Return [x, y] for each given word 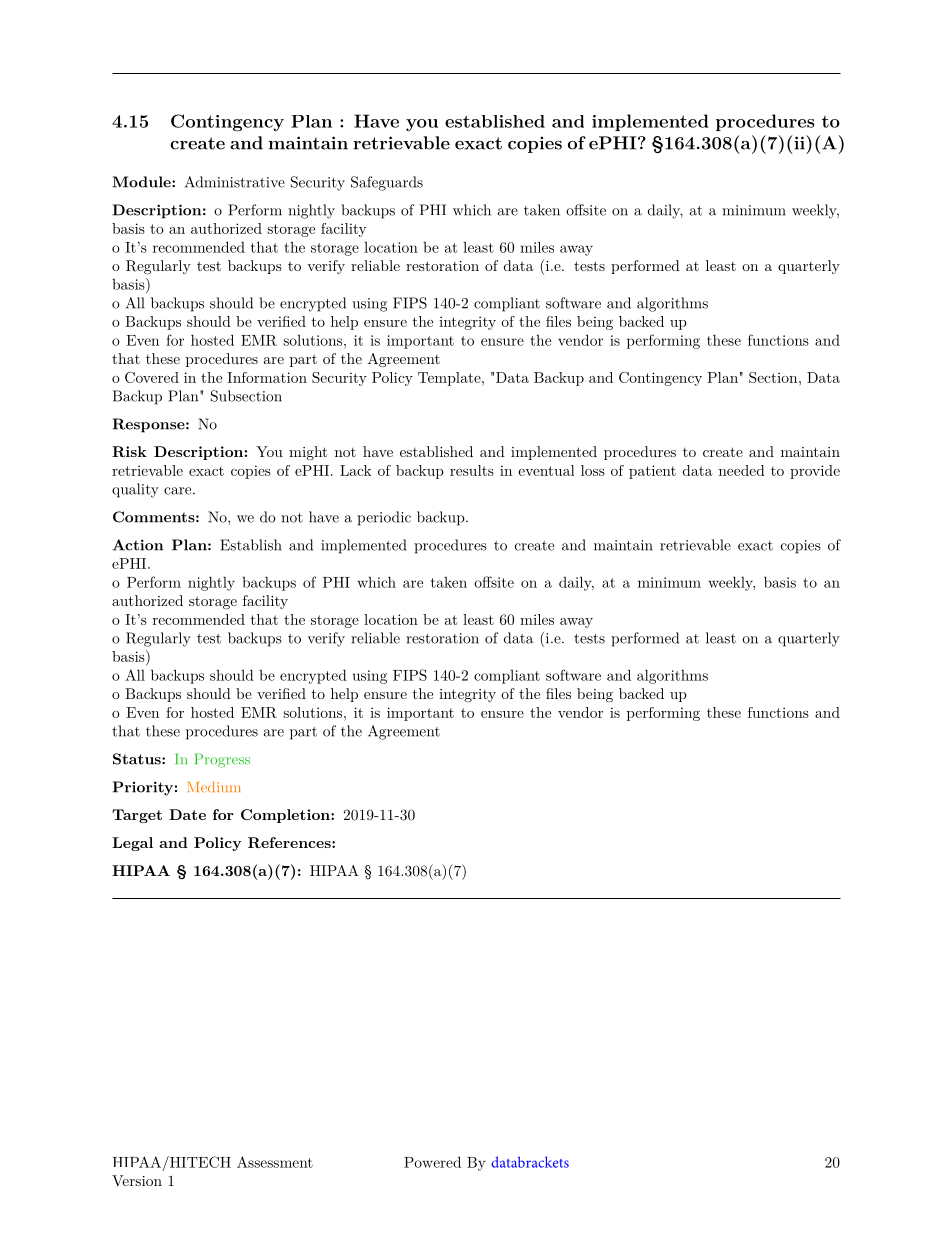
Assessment [275, 1162]
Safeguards [387, 183]
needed [742, 470]
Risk [129, 451]
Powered [432, 1162]
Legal [132, 844]
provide [815, 472]
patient [652, 472]
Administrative [235, 182]
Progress [222, 760]
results [472, 470]
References [290, 842]
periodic [384, 518]
